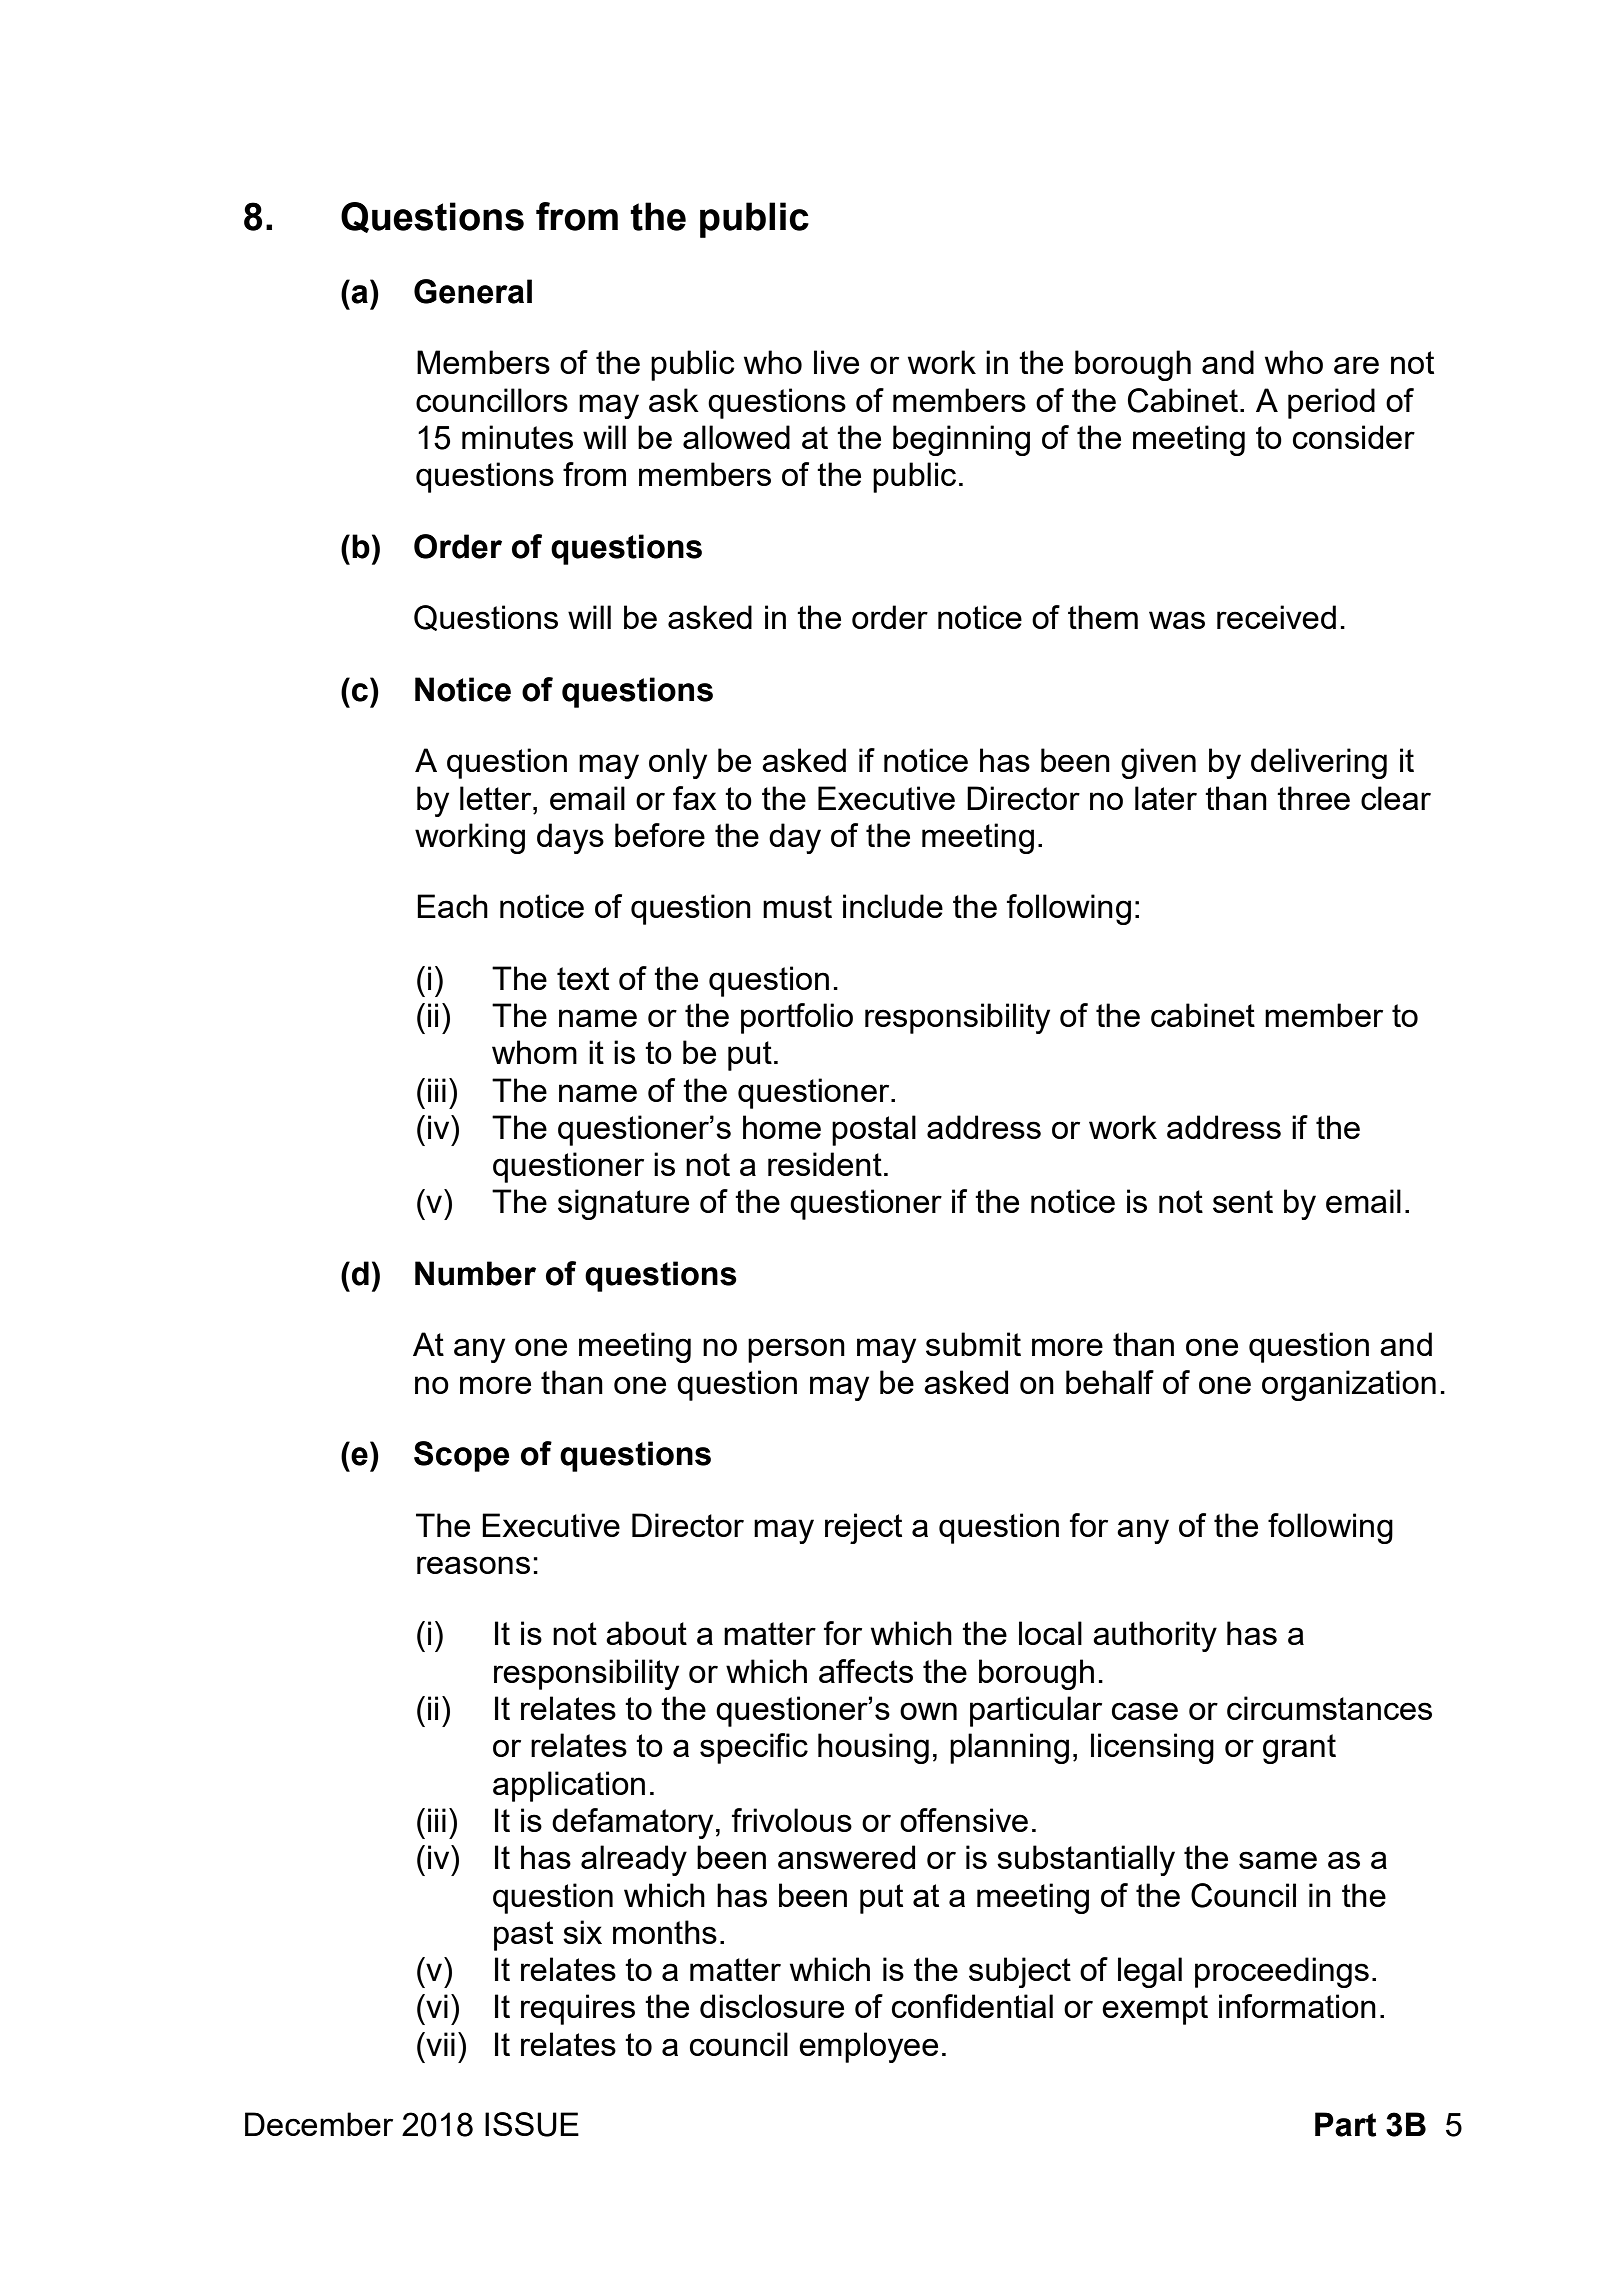 The width and height of the screenshot is (1609, 2276). I want to click on information, so click(1297, 2006).
